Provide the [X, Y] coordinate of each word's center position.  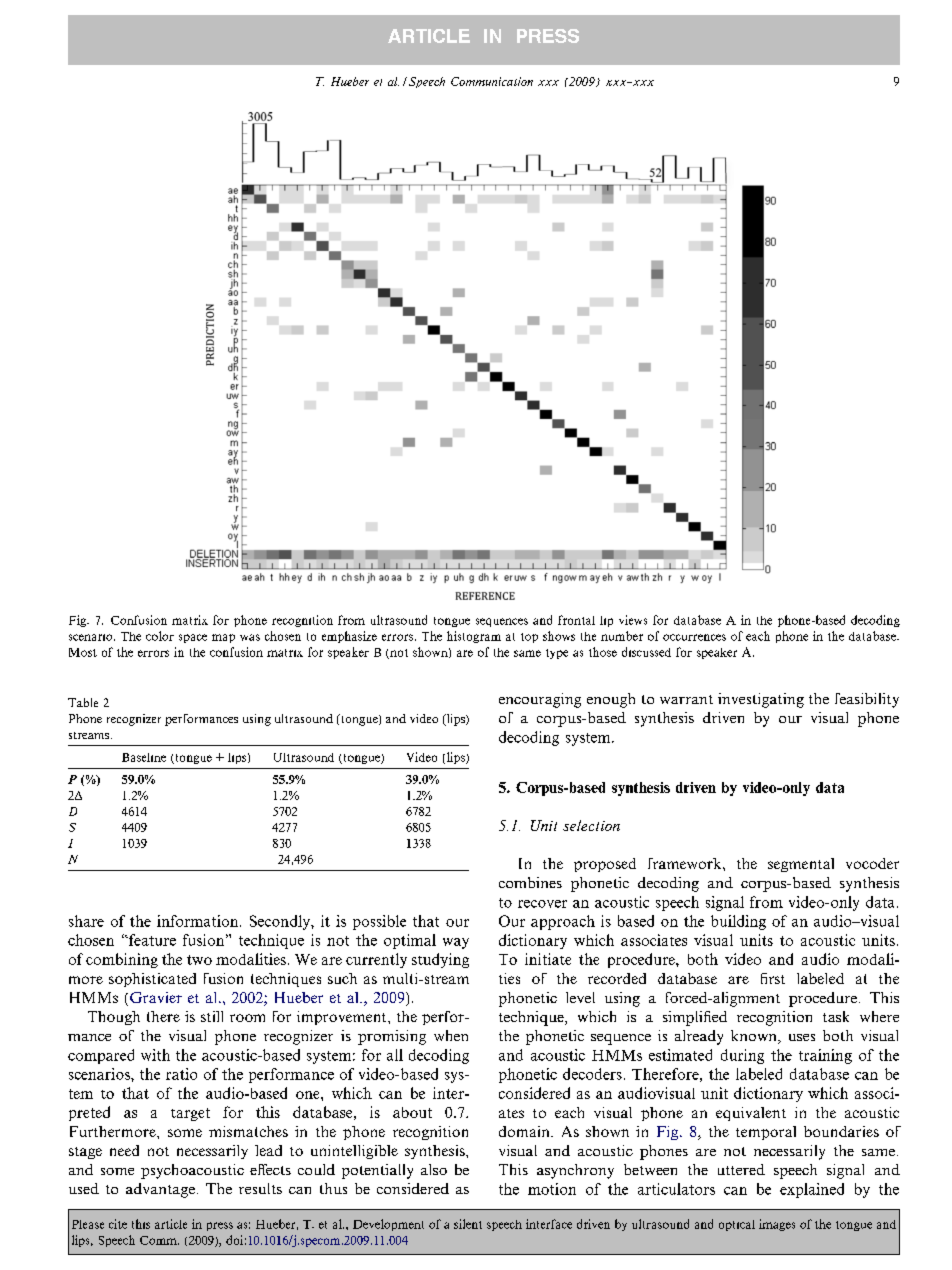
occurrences [694, 637]
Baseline [144, 757]
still [212, 1016]
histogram [474, 637]
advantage [160, 1190]
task [836, 1016]
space [193, 638]
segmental [801, 865]
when [451, 1035]
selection [591, 825]
